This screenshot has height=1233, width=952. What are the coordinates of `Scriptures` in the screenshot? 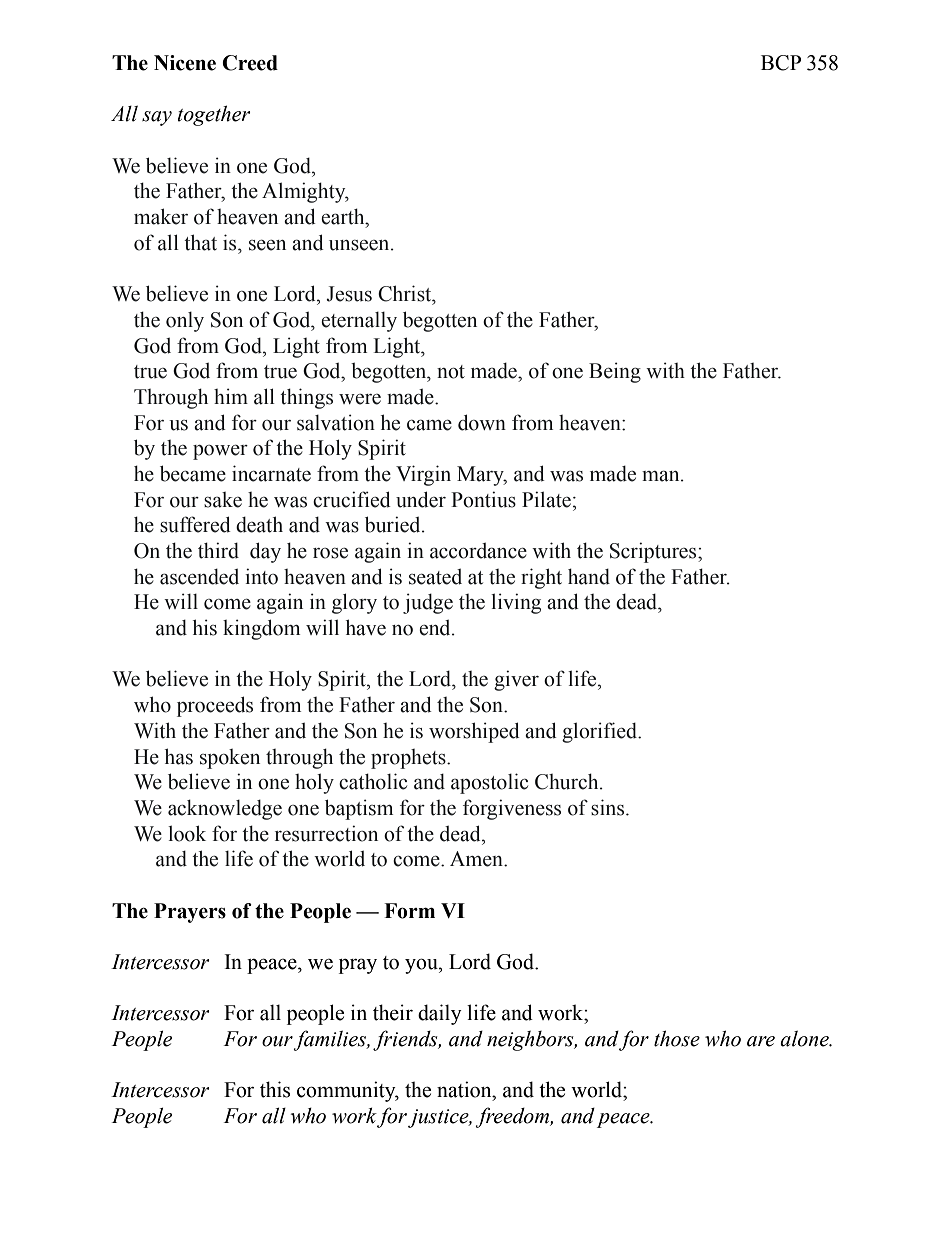 It's located at (654, 552).
